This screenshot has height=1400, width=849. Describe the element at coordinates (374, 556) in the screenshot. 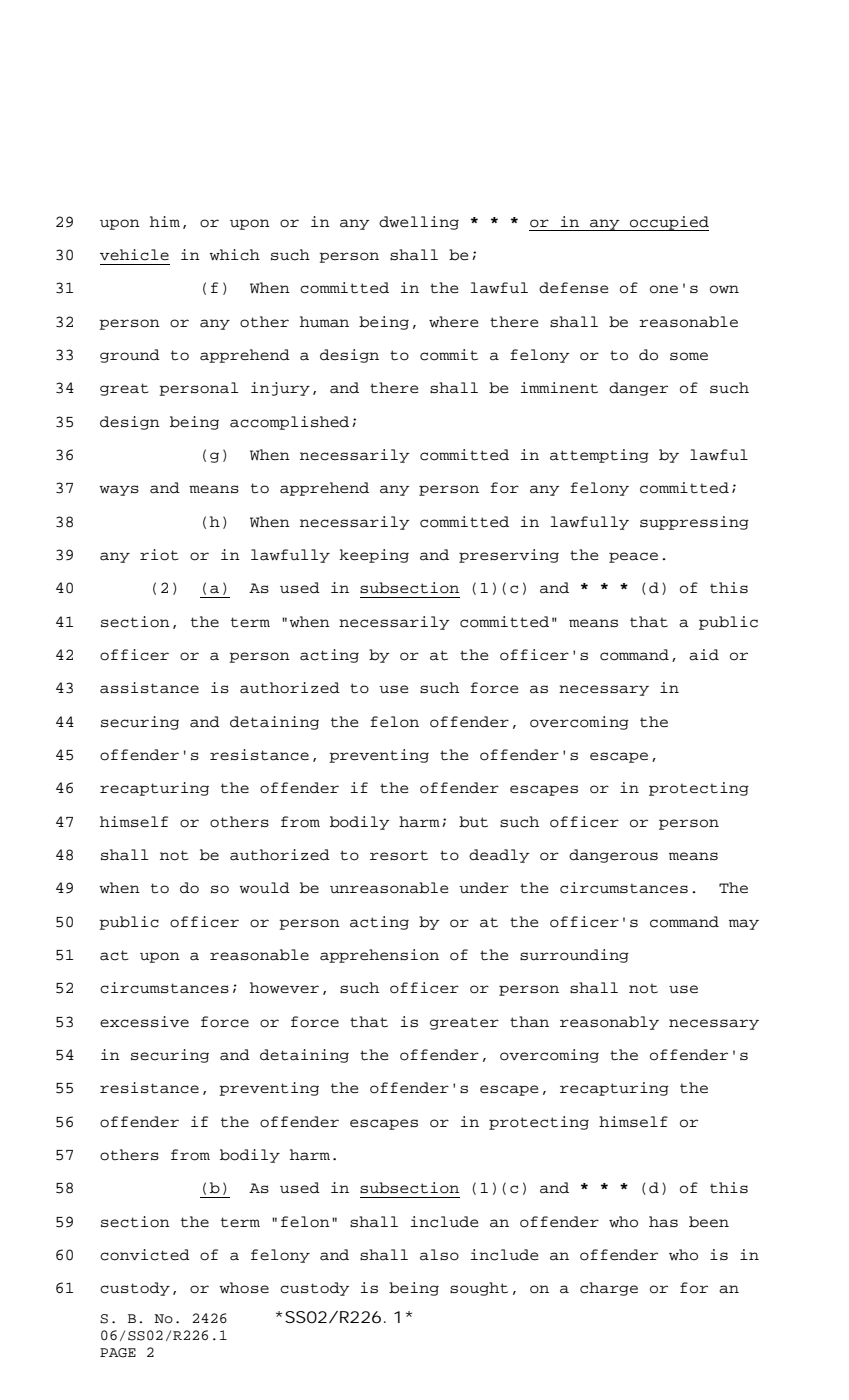

I see `keeping` at that location.
